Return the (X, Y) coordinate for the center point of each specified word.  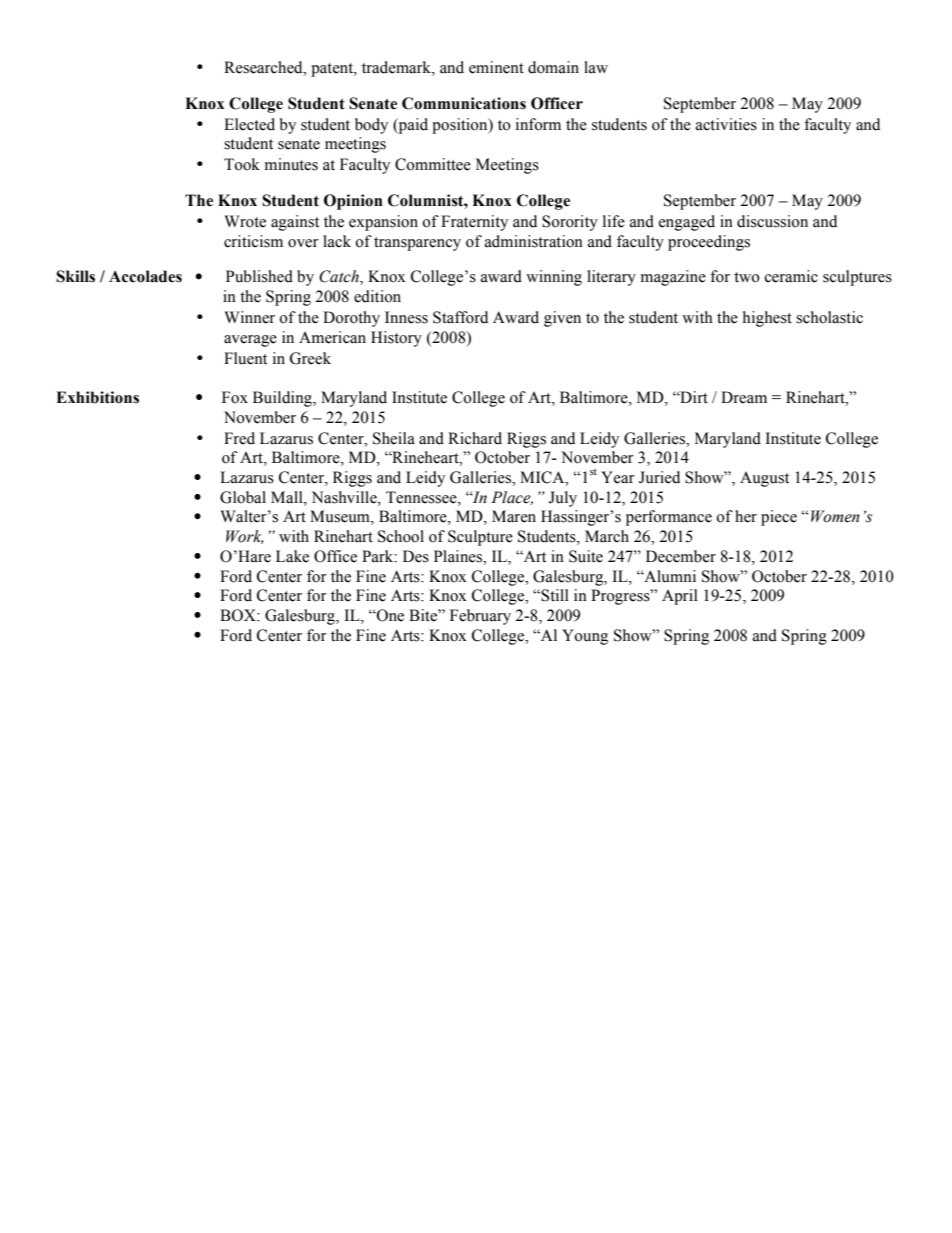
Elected (249, 124)
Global (243, 497)
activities (726, 124)
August (764, 479)
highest (767, 319)
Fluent (245, 358)
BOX (239, 615)
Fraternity (474, 223)
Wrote (245, 221)
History (396, 339)
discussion (772, 221)
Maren (514, 516)
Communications (464, 103)
